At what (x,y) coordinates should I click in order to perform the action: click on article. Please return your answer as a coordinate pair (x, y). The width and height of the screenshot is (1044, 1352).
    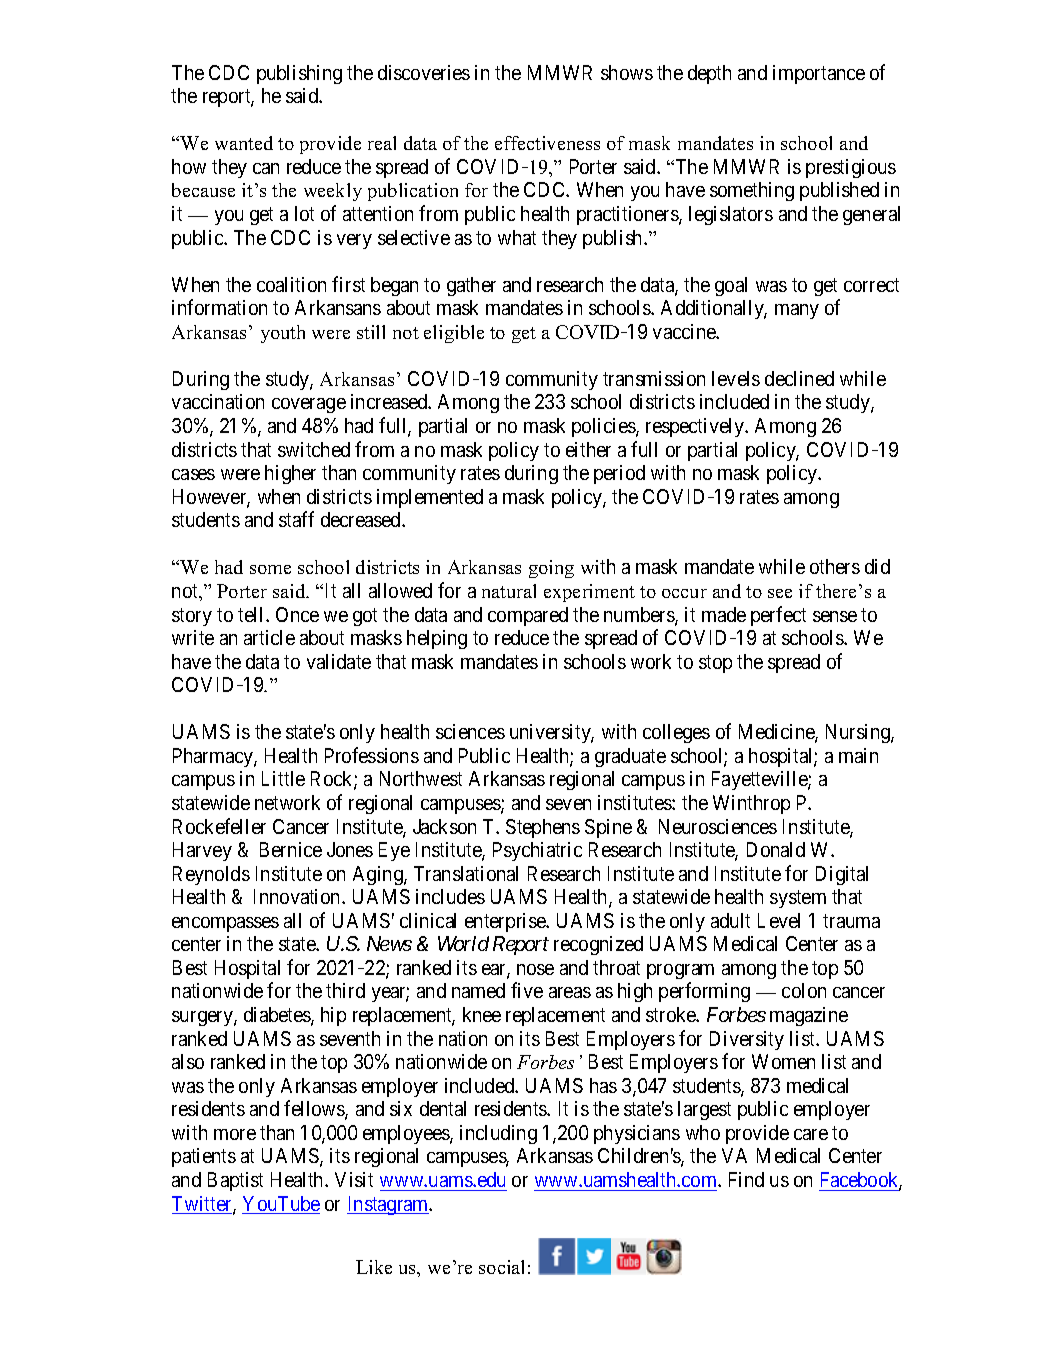
    Looking at the image, I should click on (269, 637).
